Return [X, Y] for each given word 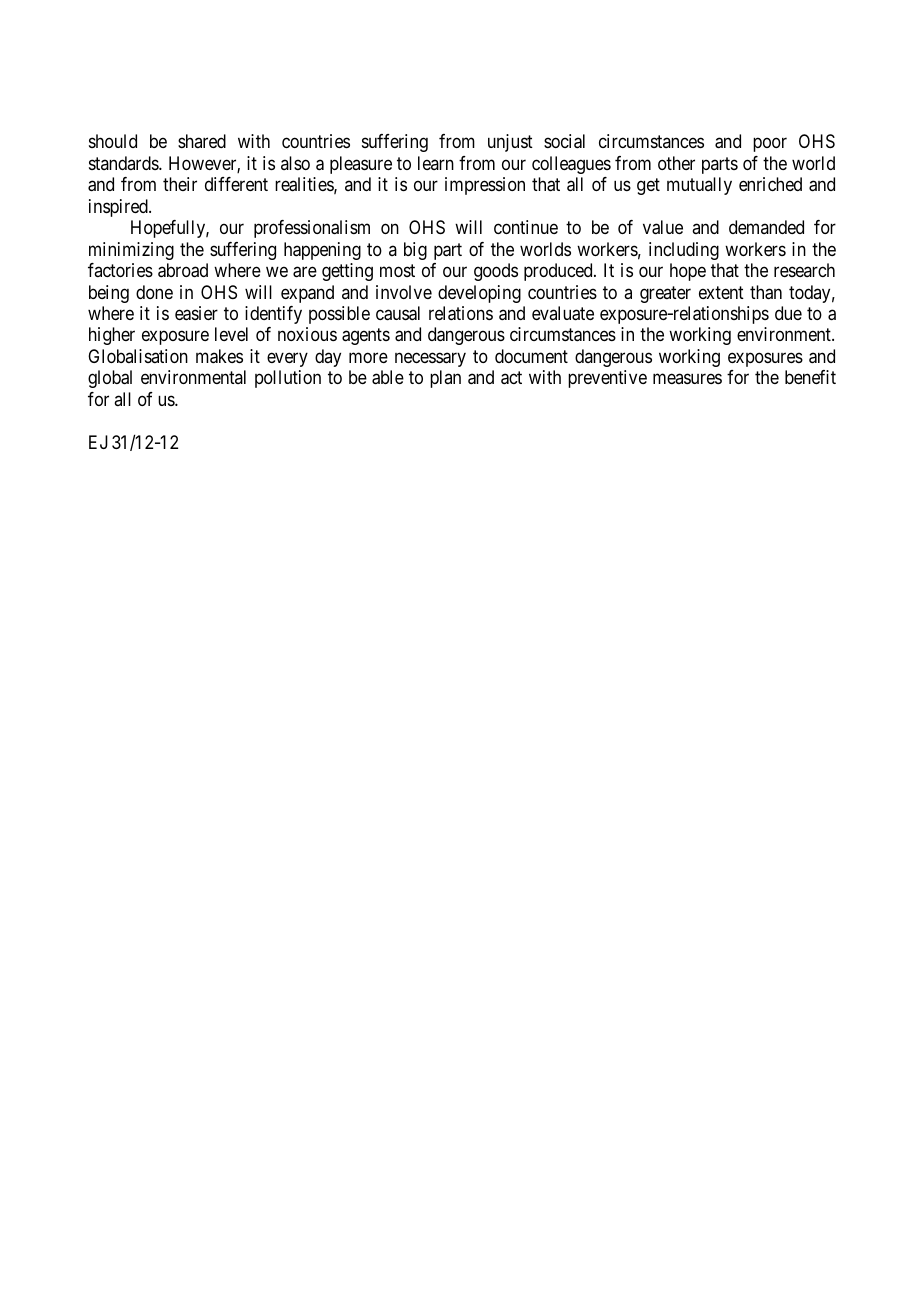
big [415, 251]
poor [770, 145]
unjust [510, 143]
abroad [183, 270]
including [684, 251]
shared [202, 141]
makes [219, 356]
